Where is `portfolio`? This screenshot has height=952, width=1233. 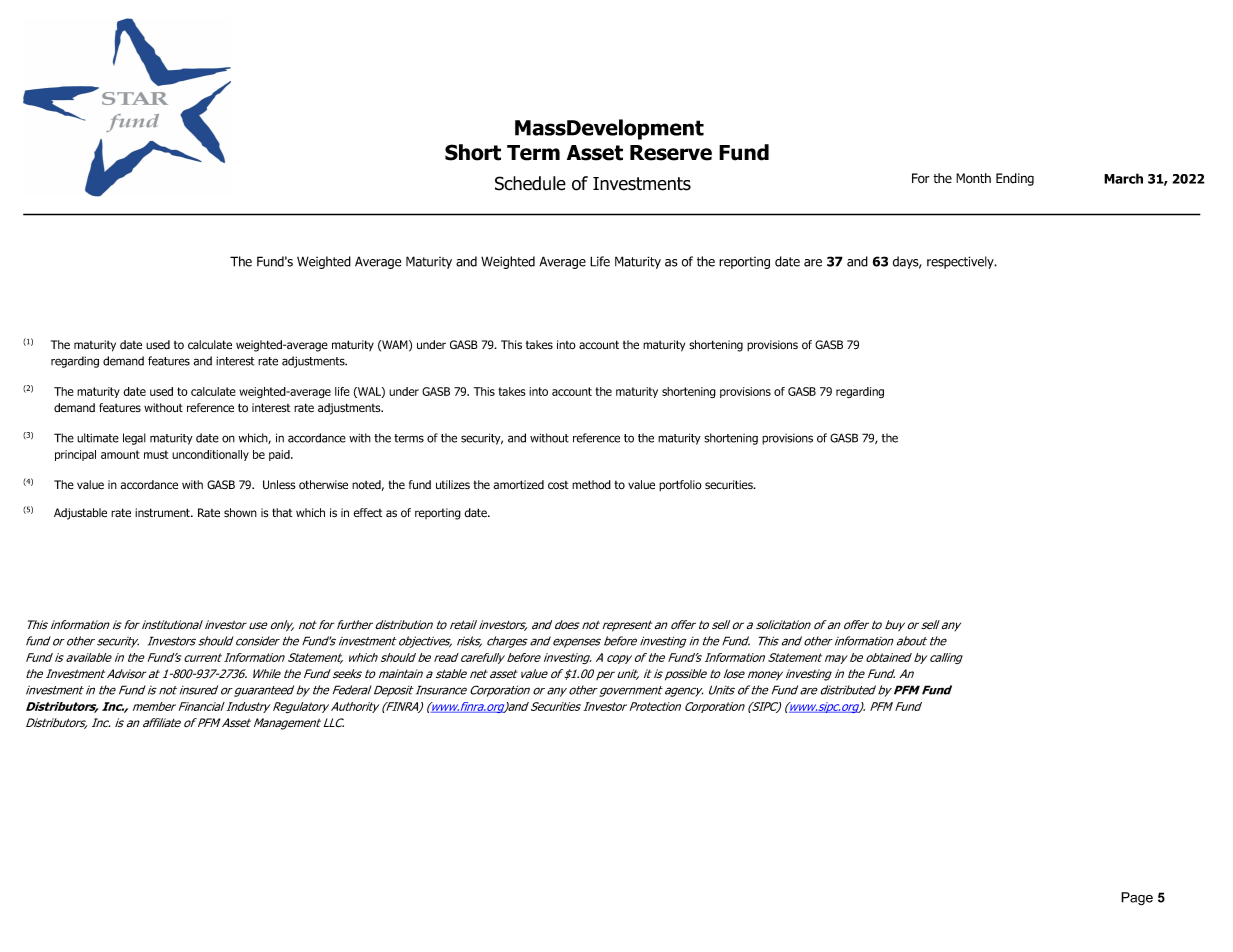
portfolio is located at coordinates (680, 485).
